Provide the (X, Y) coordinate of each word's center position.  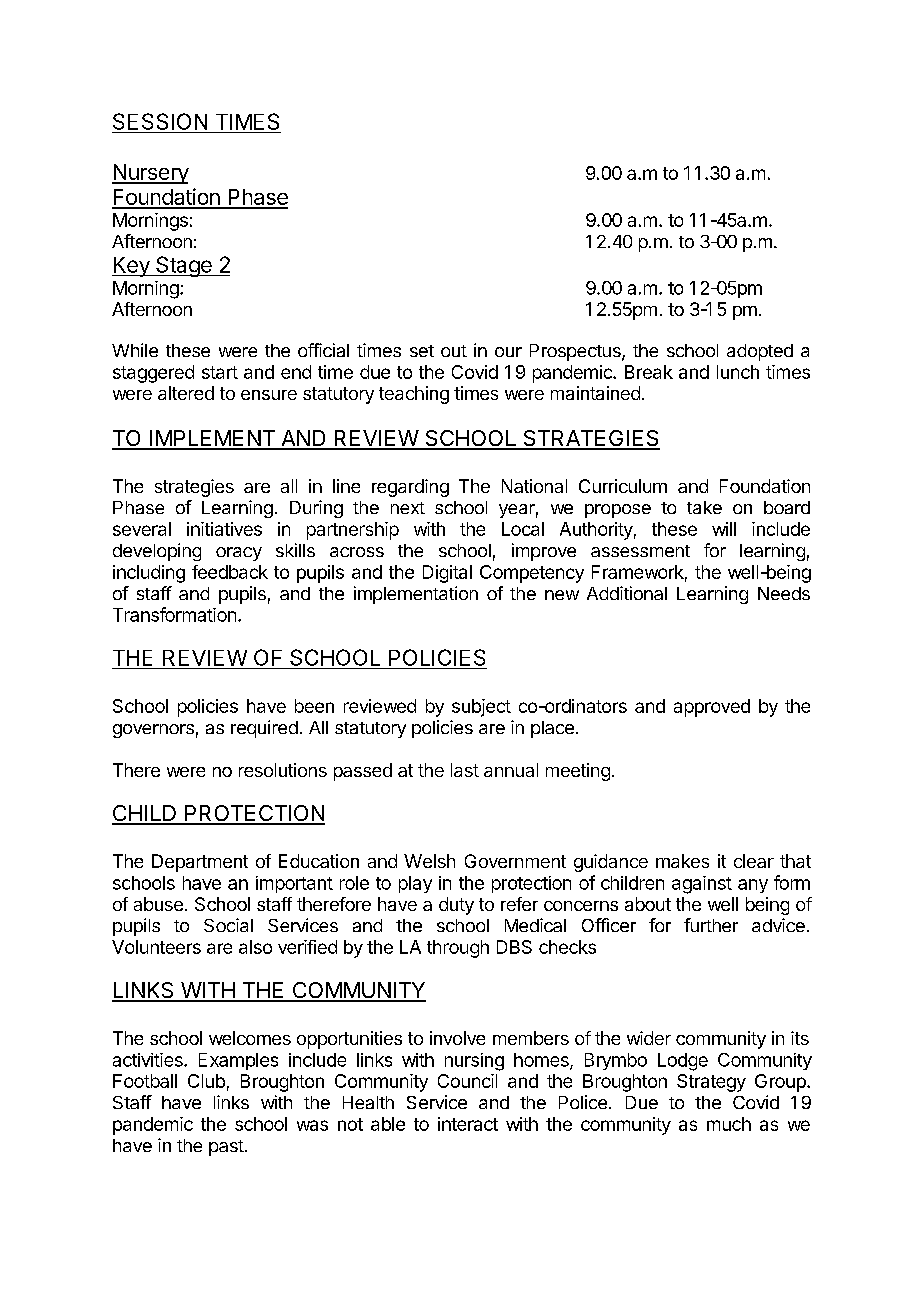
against (702, 885)
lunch (738, 372)
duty (456, 906)
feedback (230, 572)
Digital (447, 574)
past (226, 1148)
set (422, 351)
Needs (784, 593)
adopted (760, 352)
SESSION (160, 121)
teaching (414, 395)
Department (200, 863)
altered (186, 393)
